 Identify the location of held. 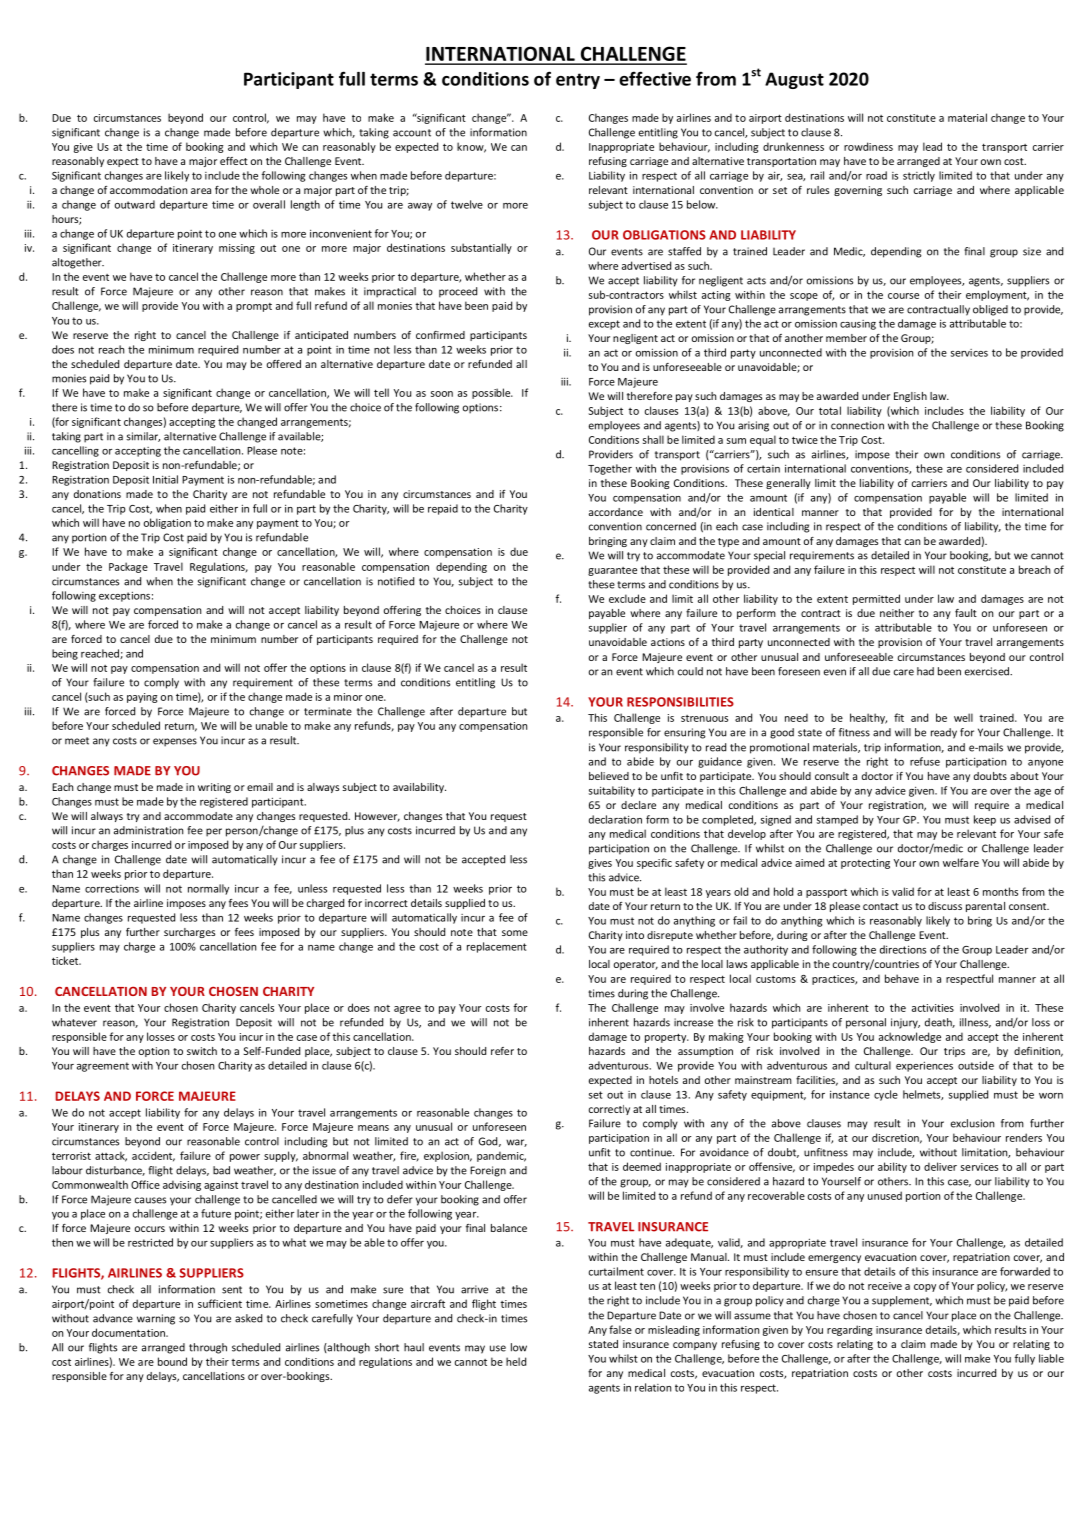
(516, 1361).
